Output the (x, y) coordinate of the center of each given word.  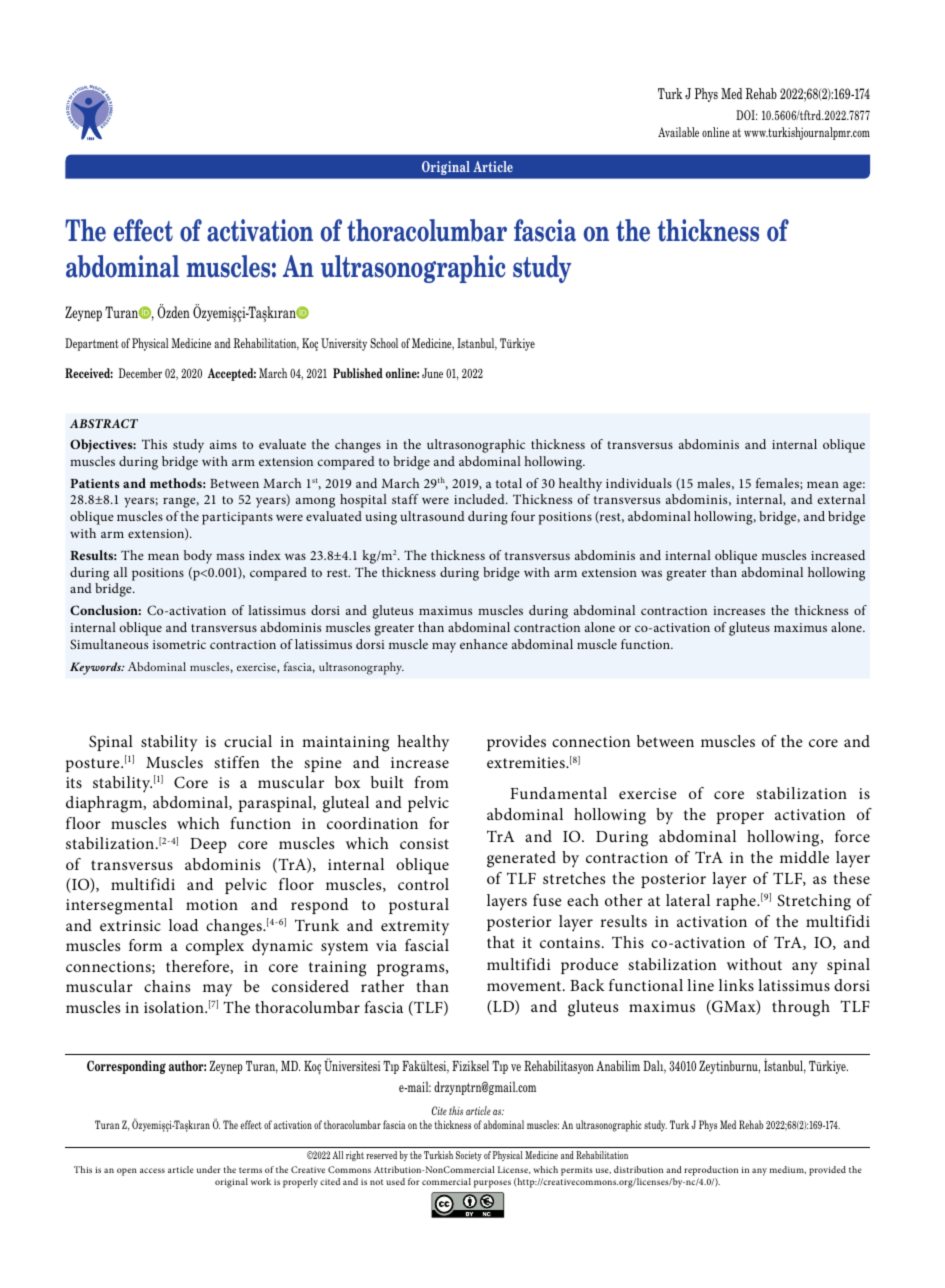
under (209, 1169)
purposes (492, 1184)
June (432, 373)
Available (678, 132)
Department (92, 344)
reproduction (711, 1171)
